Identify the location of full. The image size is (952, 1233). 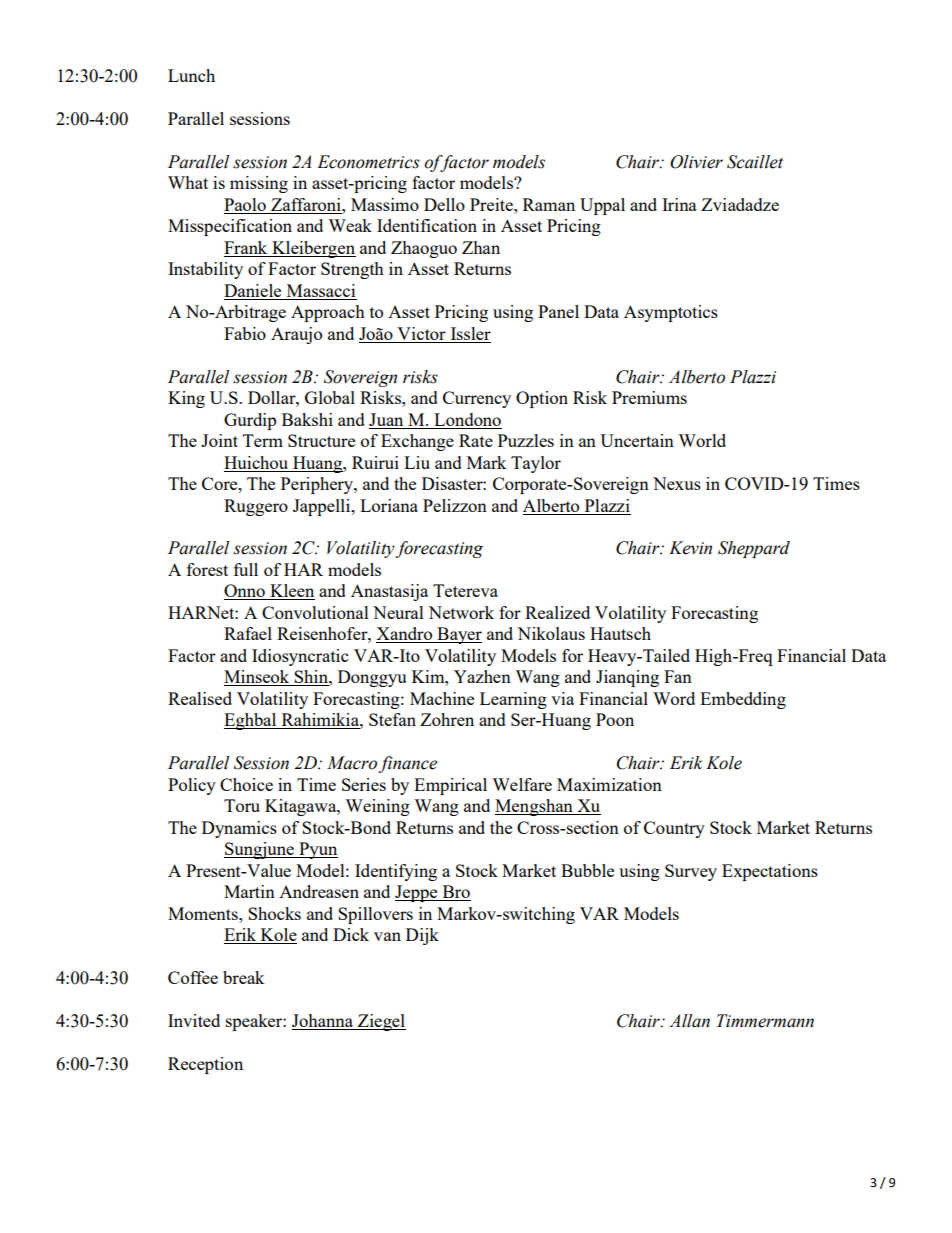
(246, 569).
